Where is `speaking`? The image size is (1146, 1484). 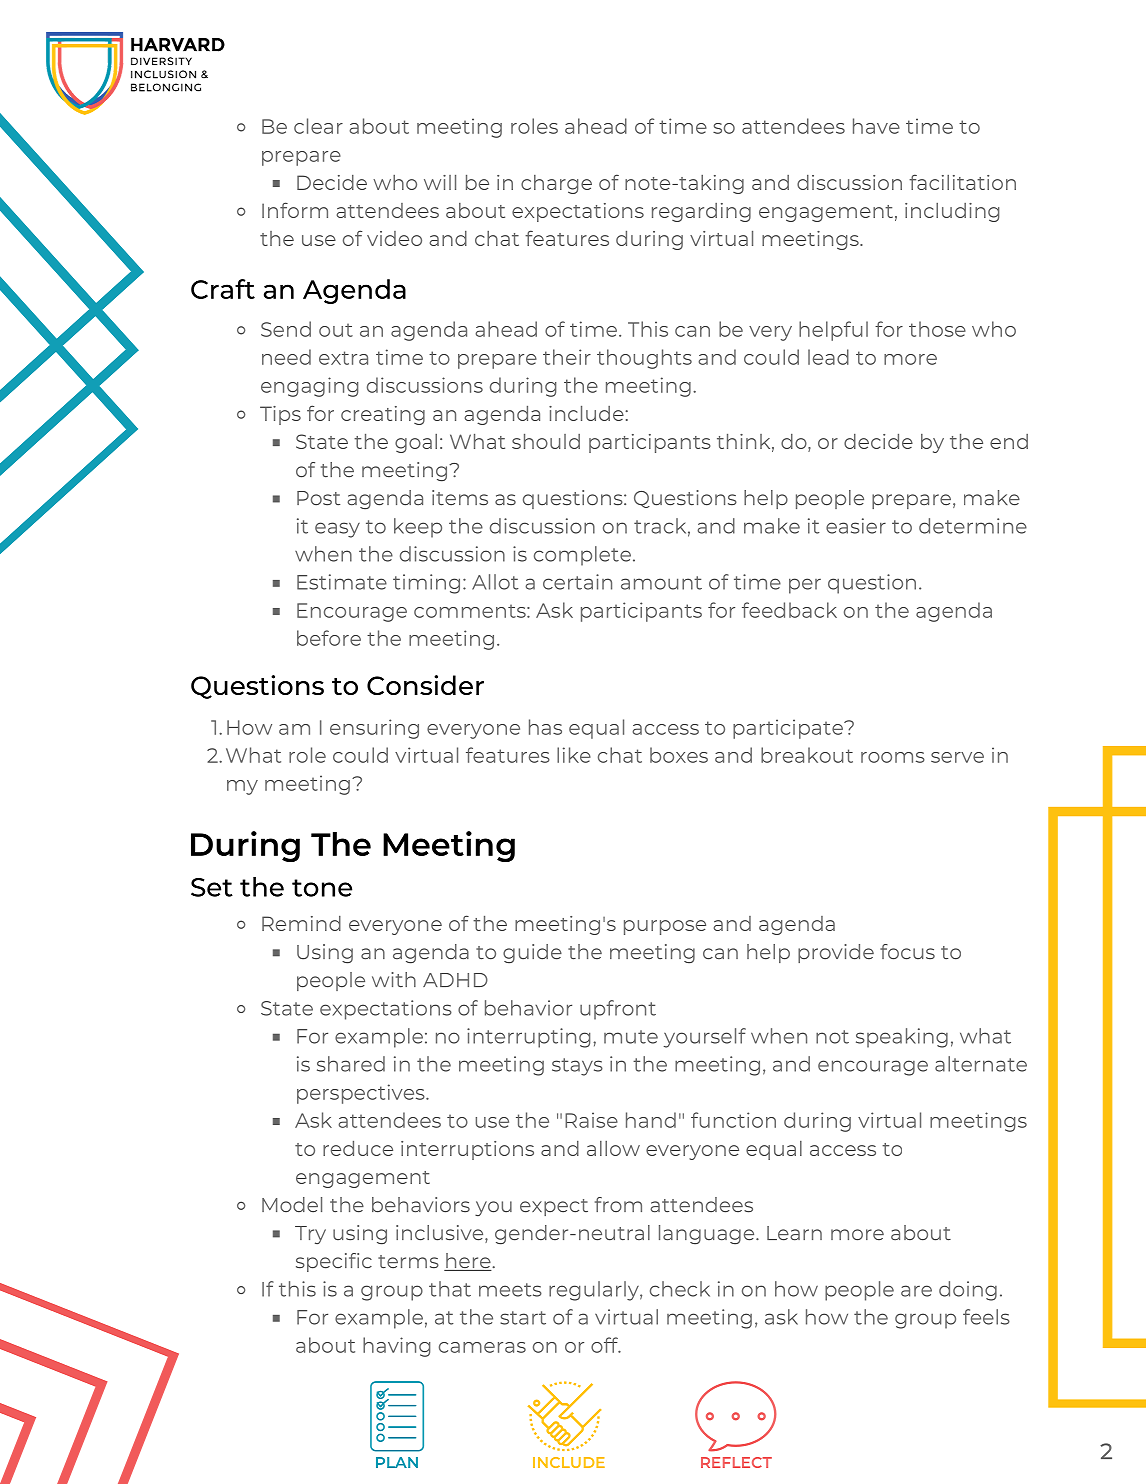 speaking is located at coordinates (902, 1038).
